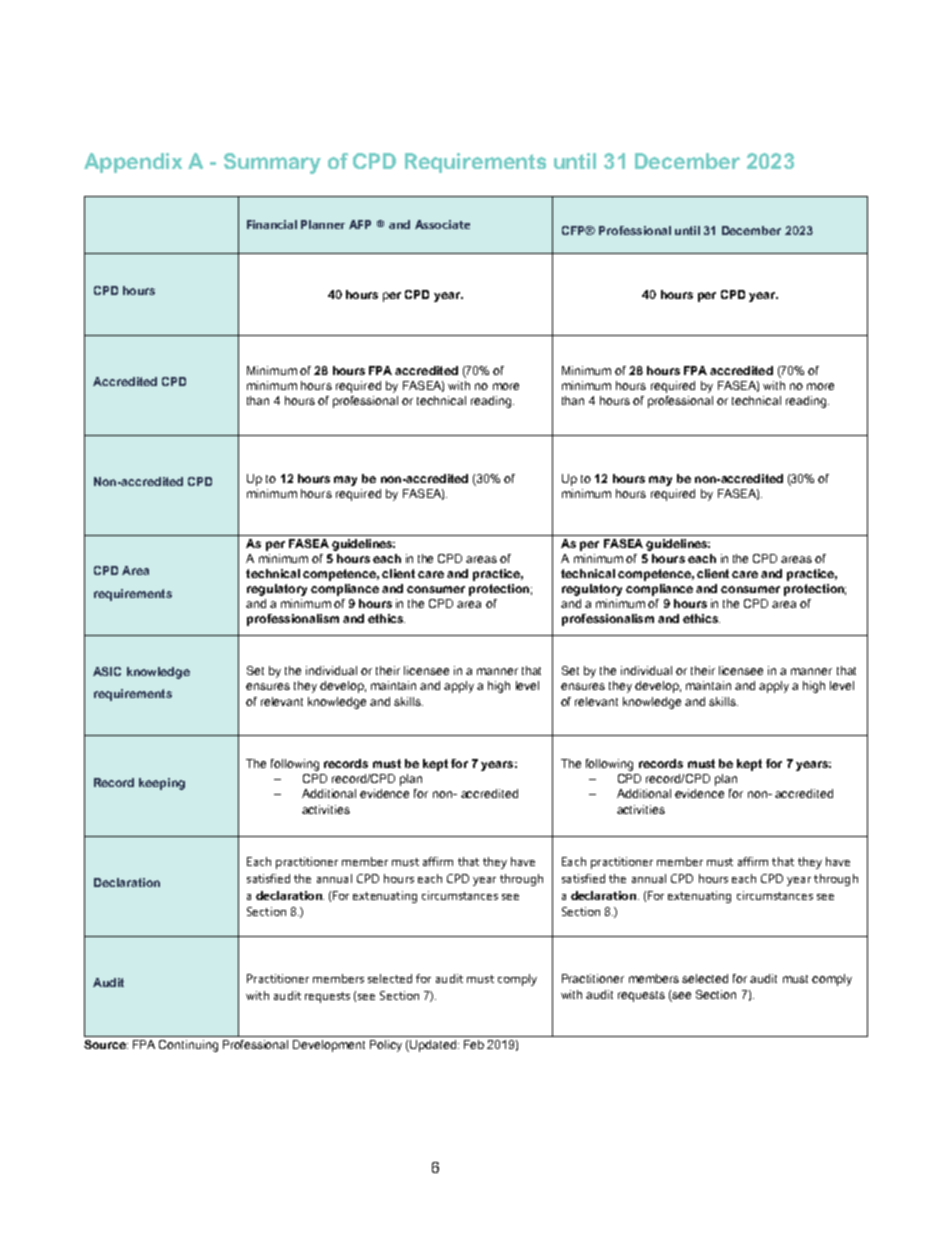 The image size is (952, 1233). Describe the element at coordinates (442, 224) in the screenshot. I see `Associate` at that location.
